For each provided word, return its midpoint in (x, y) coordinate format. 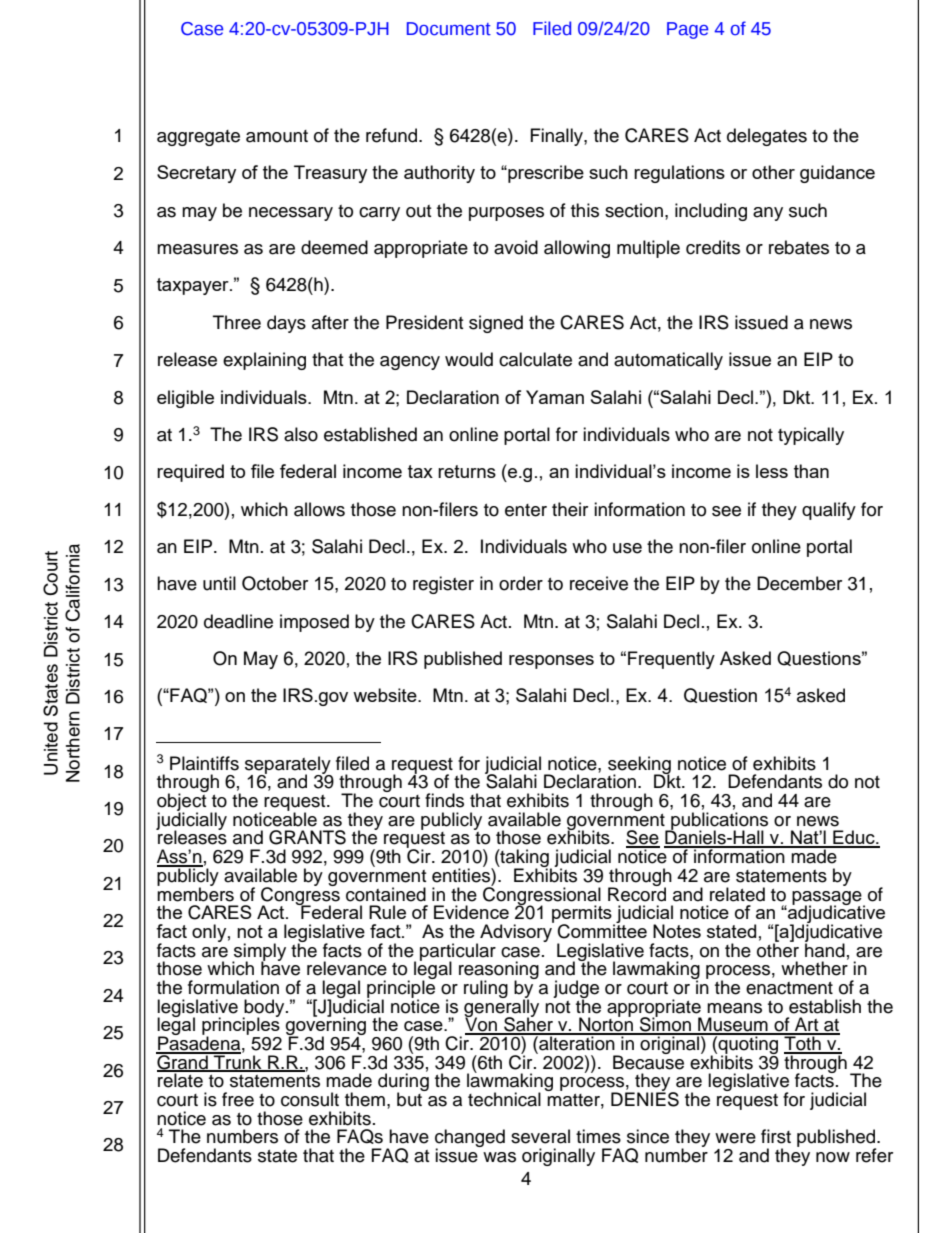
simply (259, 953)
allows (319, 509)
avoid (516, 247)
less (772, 471)
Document (449, 29)
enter (526, 510)
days (286, 324)
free (238, 1099)
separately (288, 766)
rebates (799, 247)
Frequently (671, 660)
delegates (767, 137)
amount (277, 136)
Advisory (517, 932)
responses (551, 662)
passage (828, 899)
